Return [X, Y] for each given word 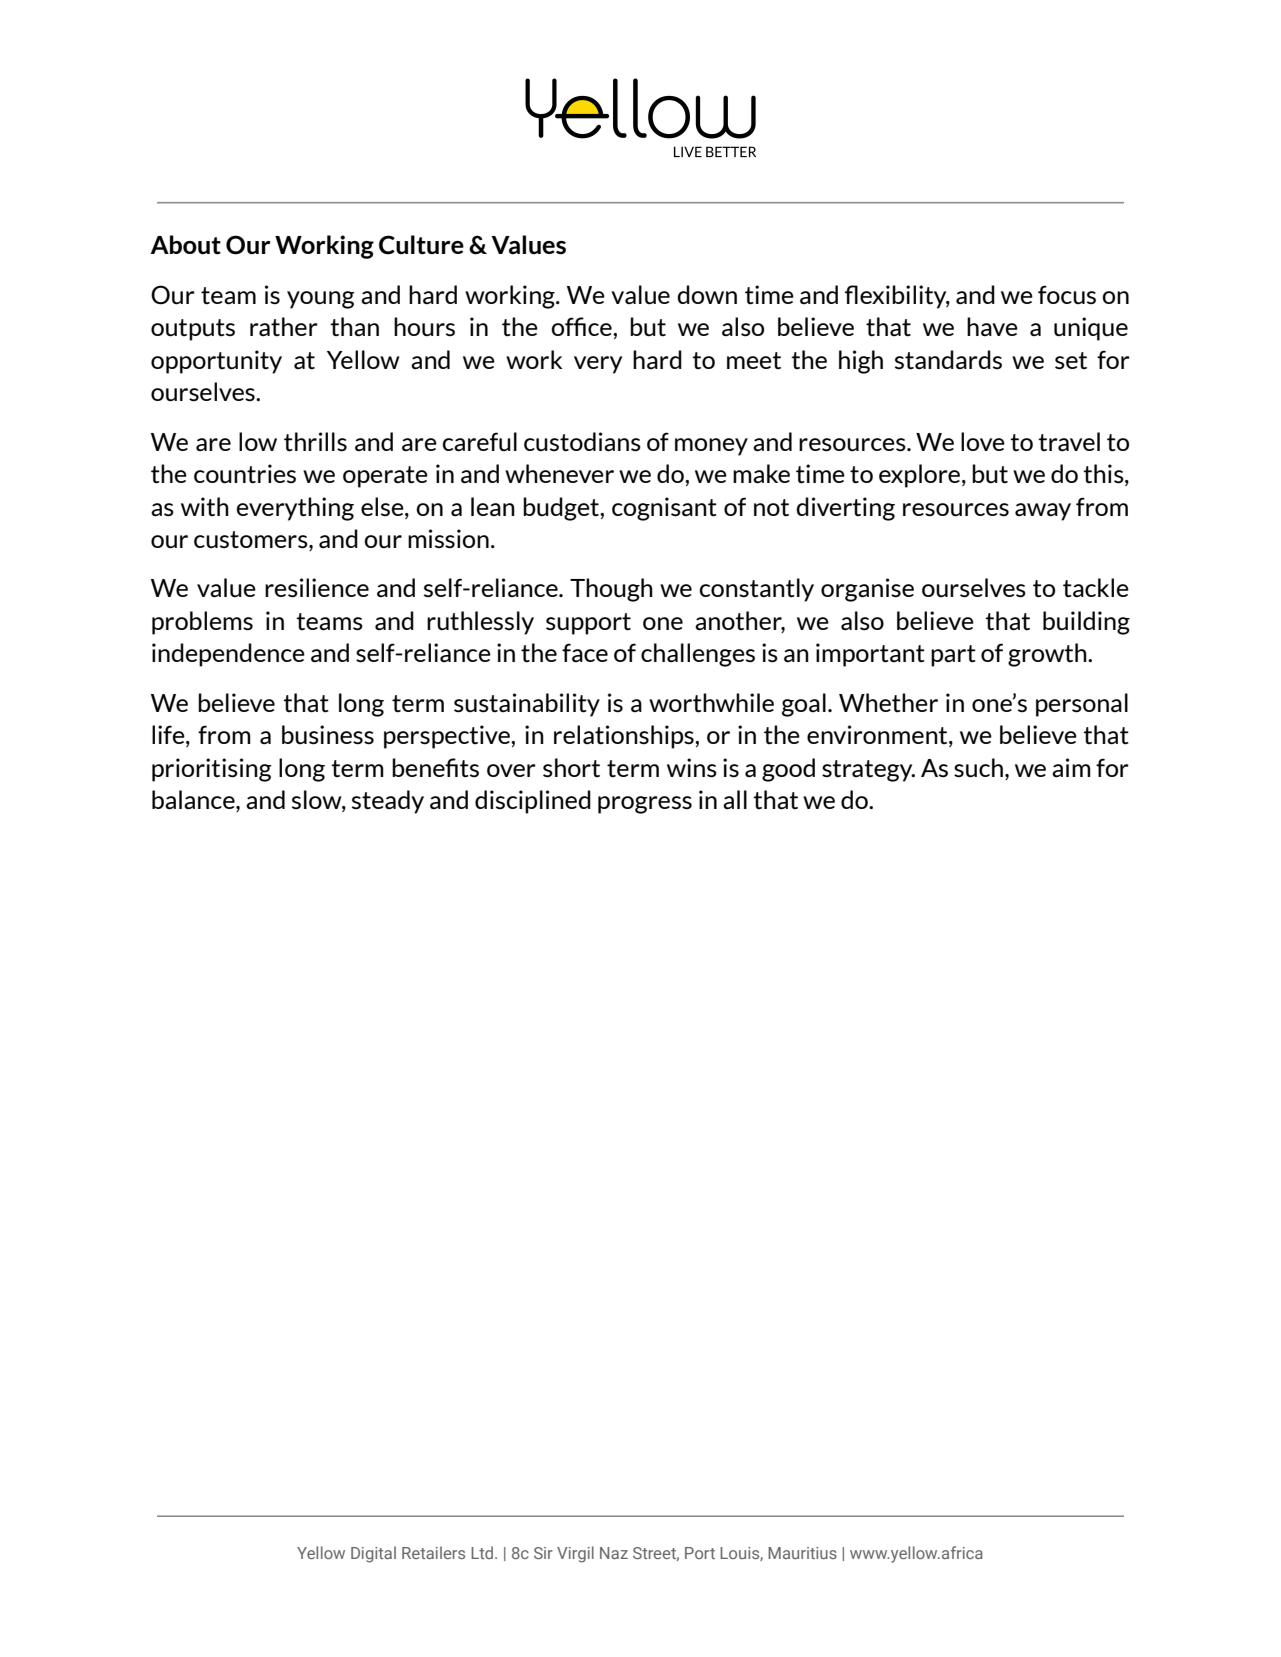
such [978, 768]
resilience [317, 588]
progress [645, 805]
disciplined [533, 802]
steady [388, 802]
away [1043, 512]
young [321, 300]
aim [1071, 768]
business [328, 735]
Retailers [433, 1552]
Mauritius [802, 1553]
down [707, 294]
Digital [373, 1554]
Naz [614, 1553]
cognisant [664, 509]
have [992, 326]
